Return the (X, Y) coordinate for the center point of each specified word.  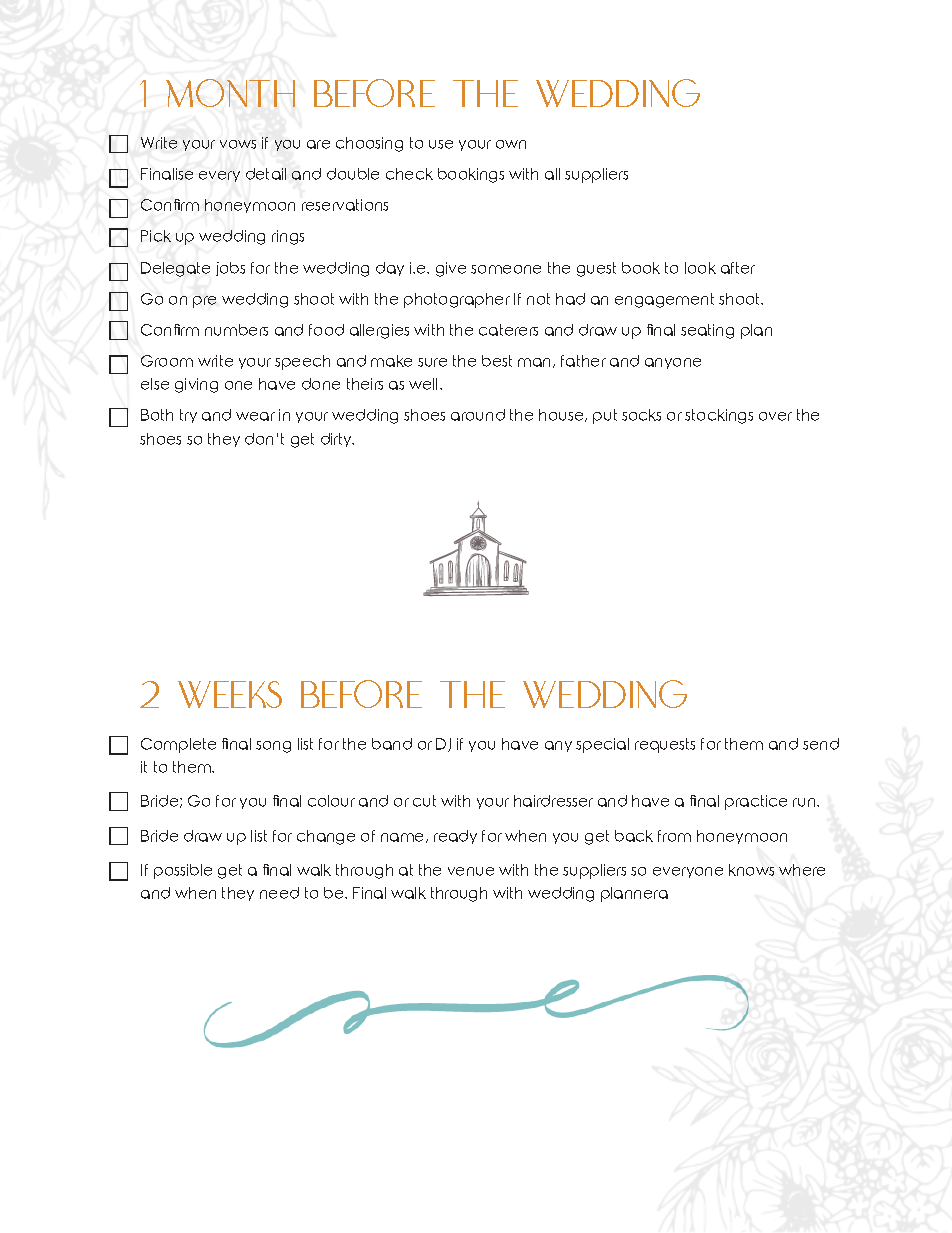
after (738, 268)
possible (183, 871)
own (511, 144)
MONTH (230, 93)
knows (751, 870)
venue (471, 871)
